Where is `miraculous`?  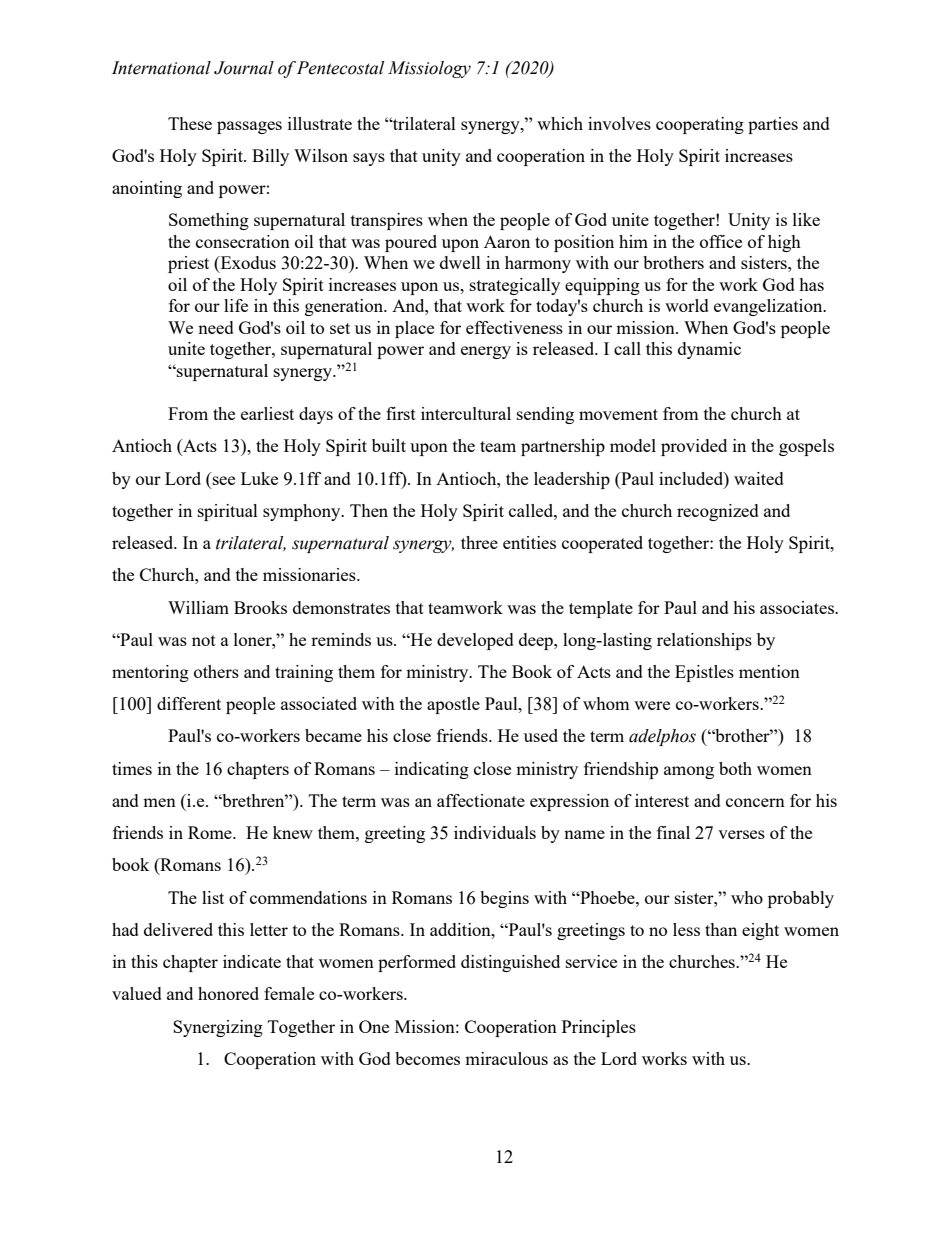 miraculous is located at coordinates (506, 1058).
